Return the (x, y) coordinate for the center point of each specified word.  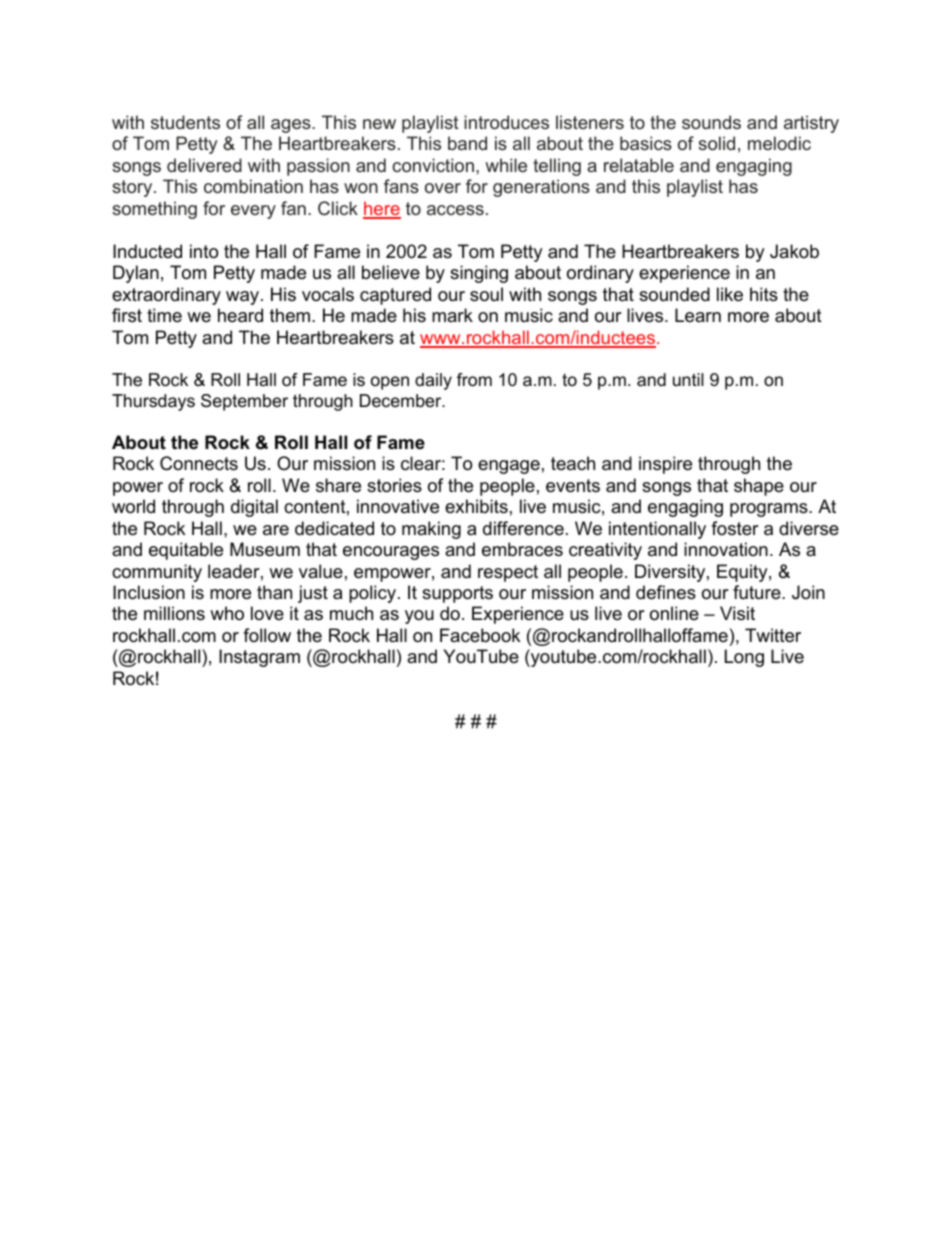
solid (716, 143)
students (185, 122)
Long (744, 658)
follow (267, 635)
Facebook (480, 635)
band (467, 143)
